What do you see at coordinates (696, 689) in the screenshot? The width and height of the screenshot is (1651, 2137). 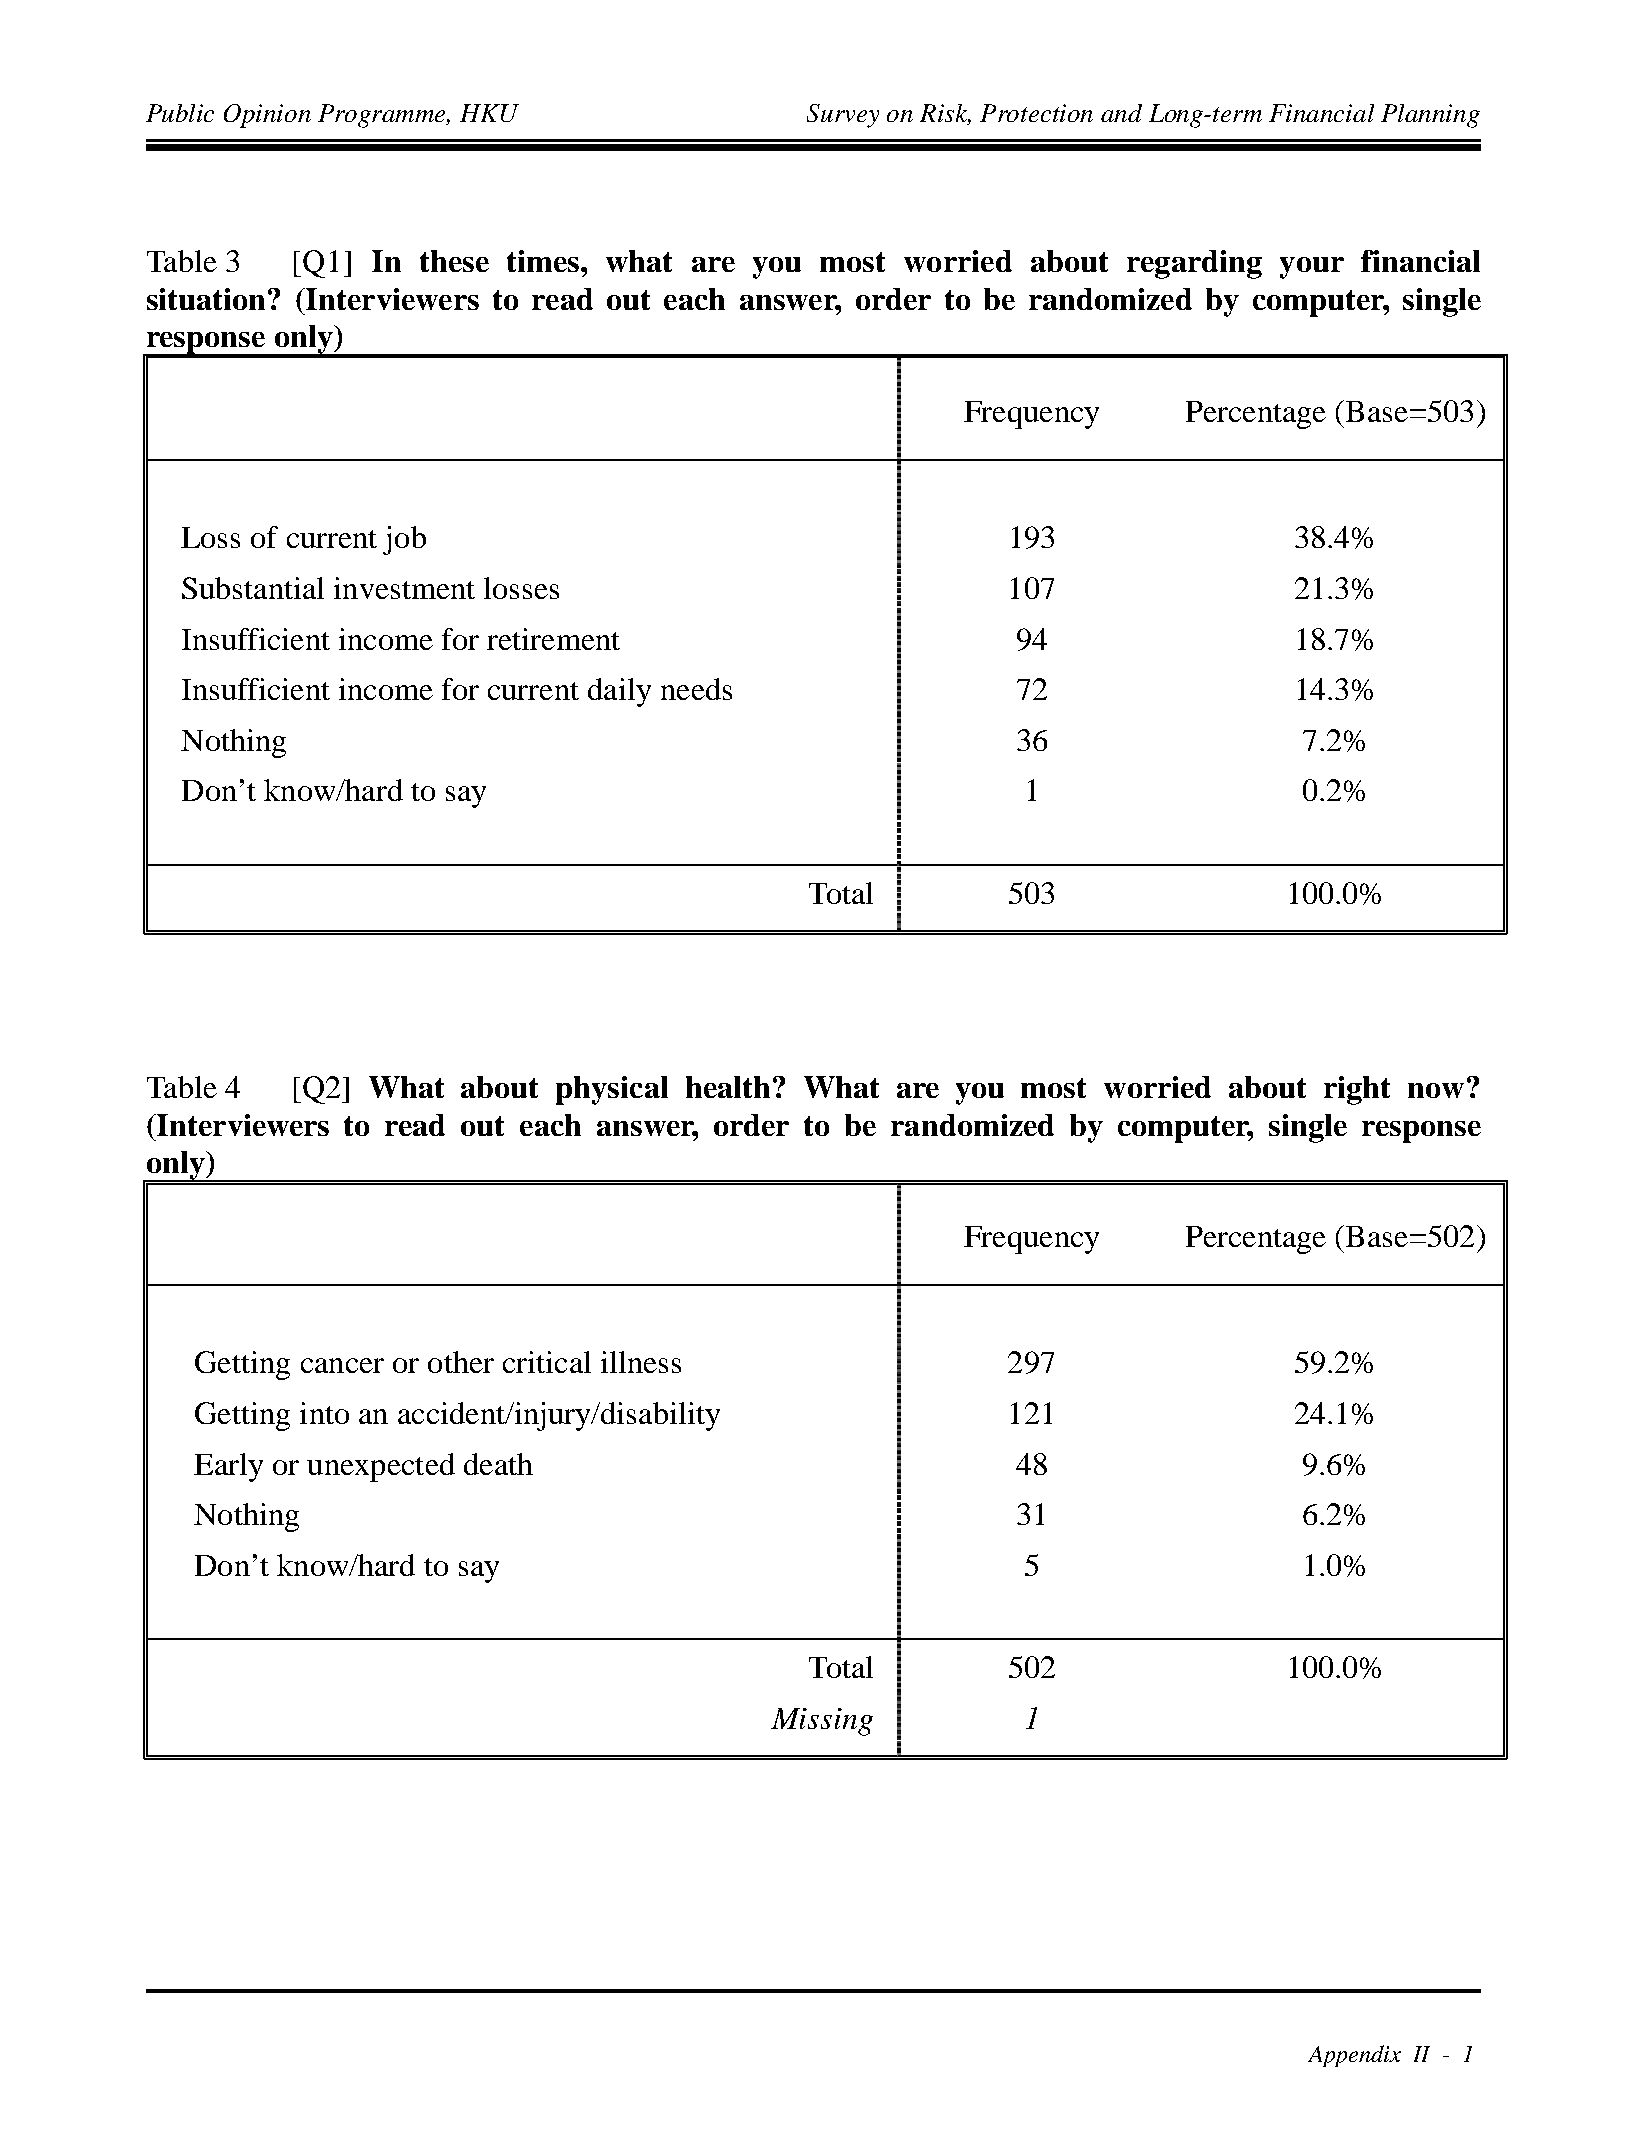 I see `needs` at bounding box center [696, 689].
